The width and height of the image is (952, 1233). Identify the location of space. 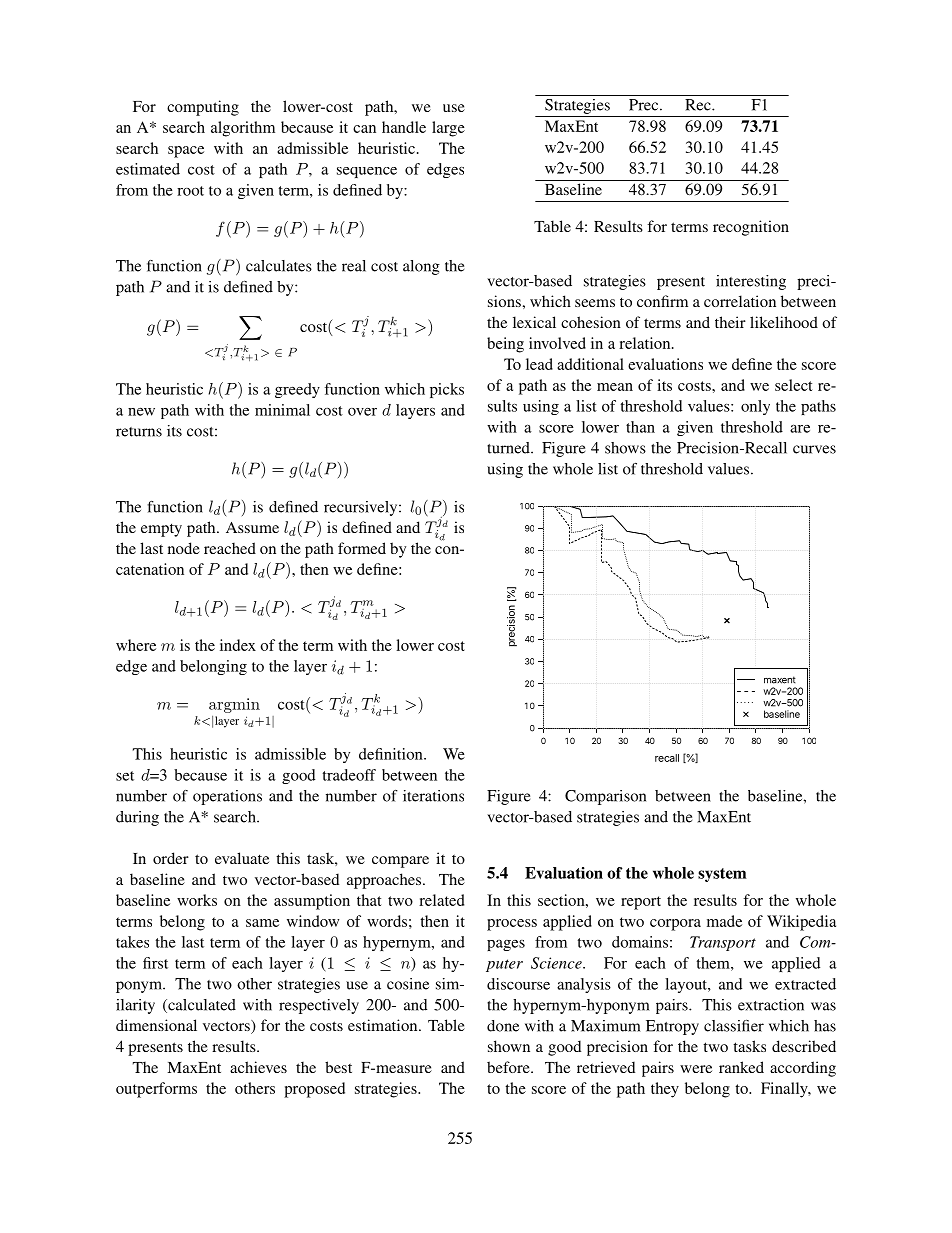
(186, 152).
